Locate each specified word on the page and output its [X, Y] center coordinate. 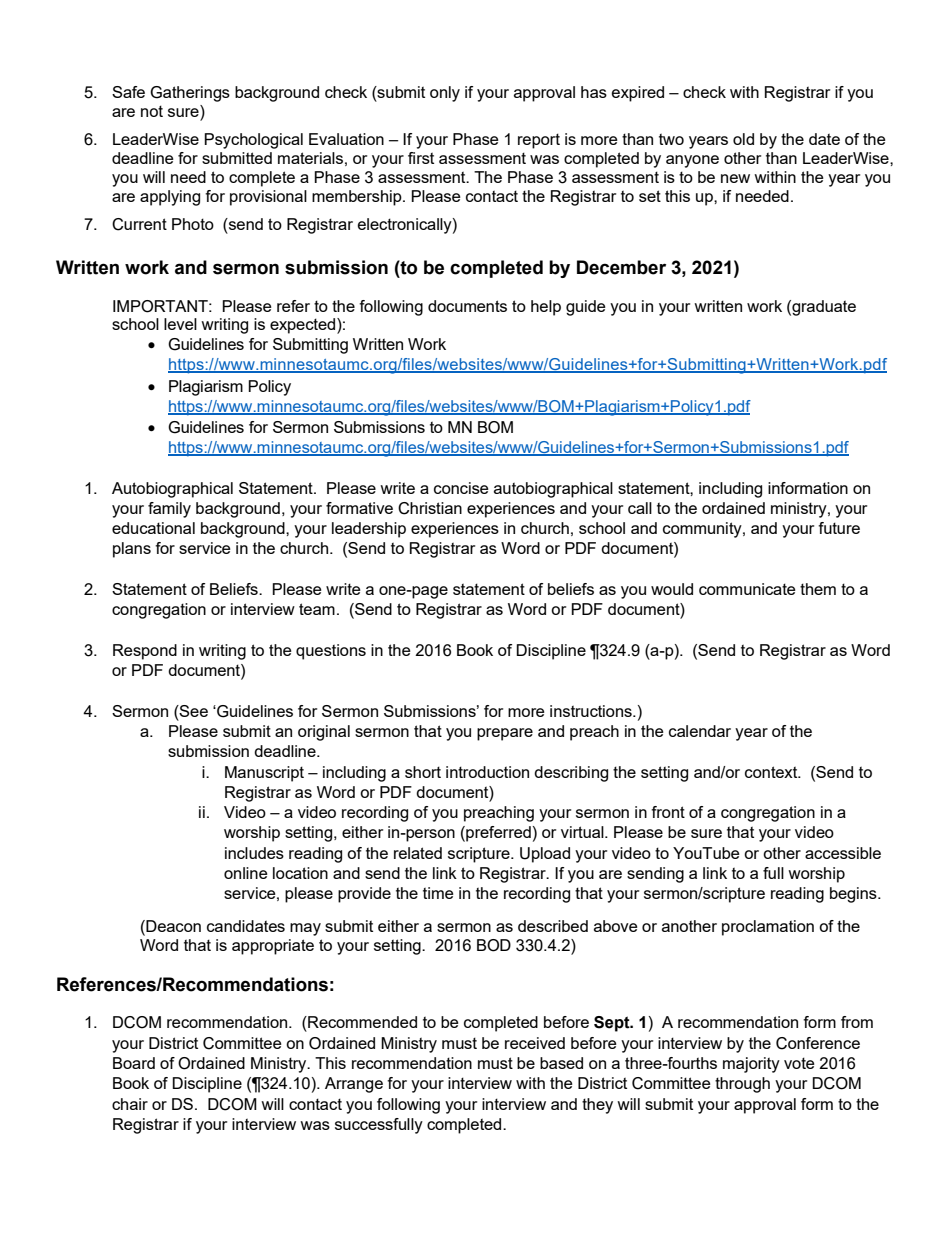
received [535, 1043]
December [621, 267]
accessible [843, 853]
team [317, 609]
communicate [747, 589]
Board [134, 1063]
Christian [430, 508]
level [180, 324]
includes [254, 853]
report [539, 141]
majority [751, 1065]
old [743, 139]
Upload [545, 855]
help [546, 308]
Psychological [253, 141]
